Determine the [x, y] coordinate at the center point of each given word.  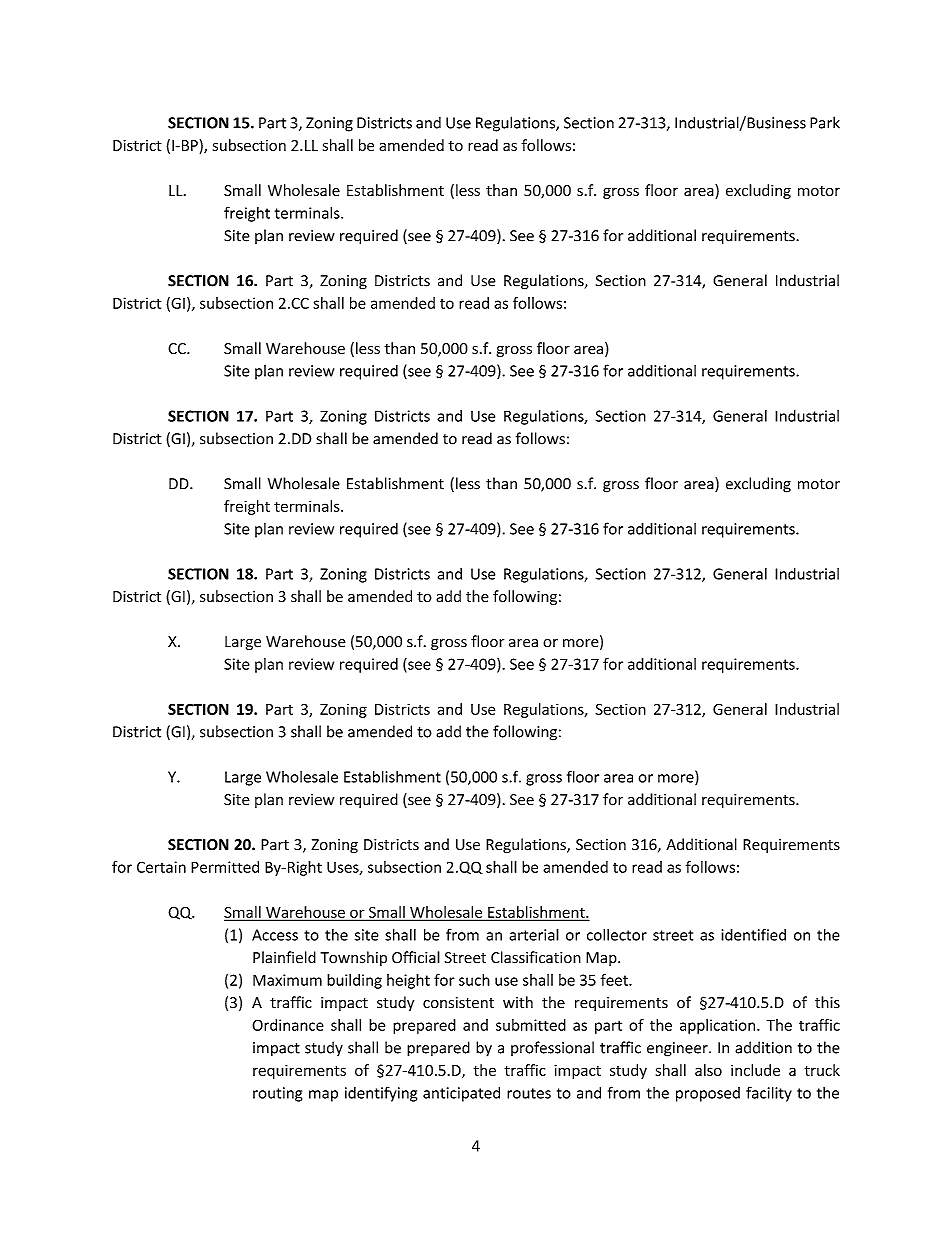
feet [615, 980]
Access [275, 935]
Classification [536, 957]
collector [617, 934]
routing [277, 1094]
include [755, 1070]
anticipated [461, 1094]
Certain [161, 867]
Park [825, 122]
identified [753, 934]
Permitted [225, 867]
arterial [534, 934]
